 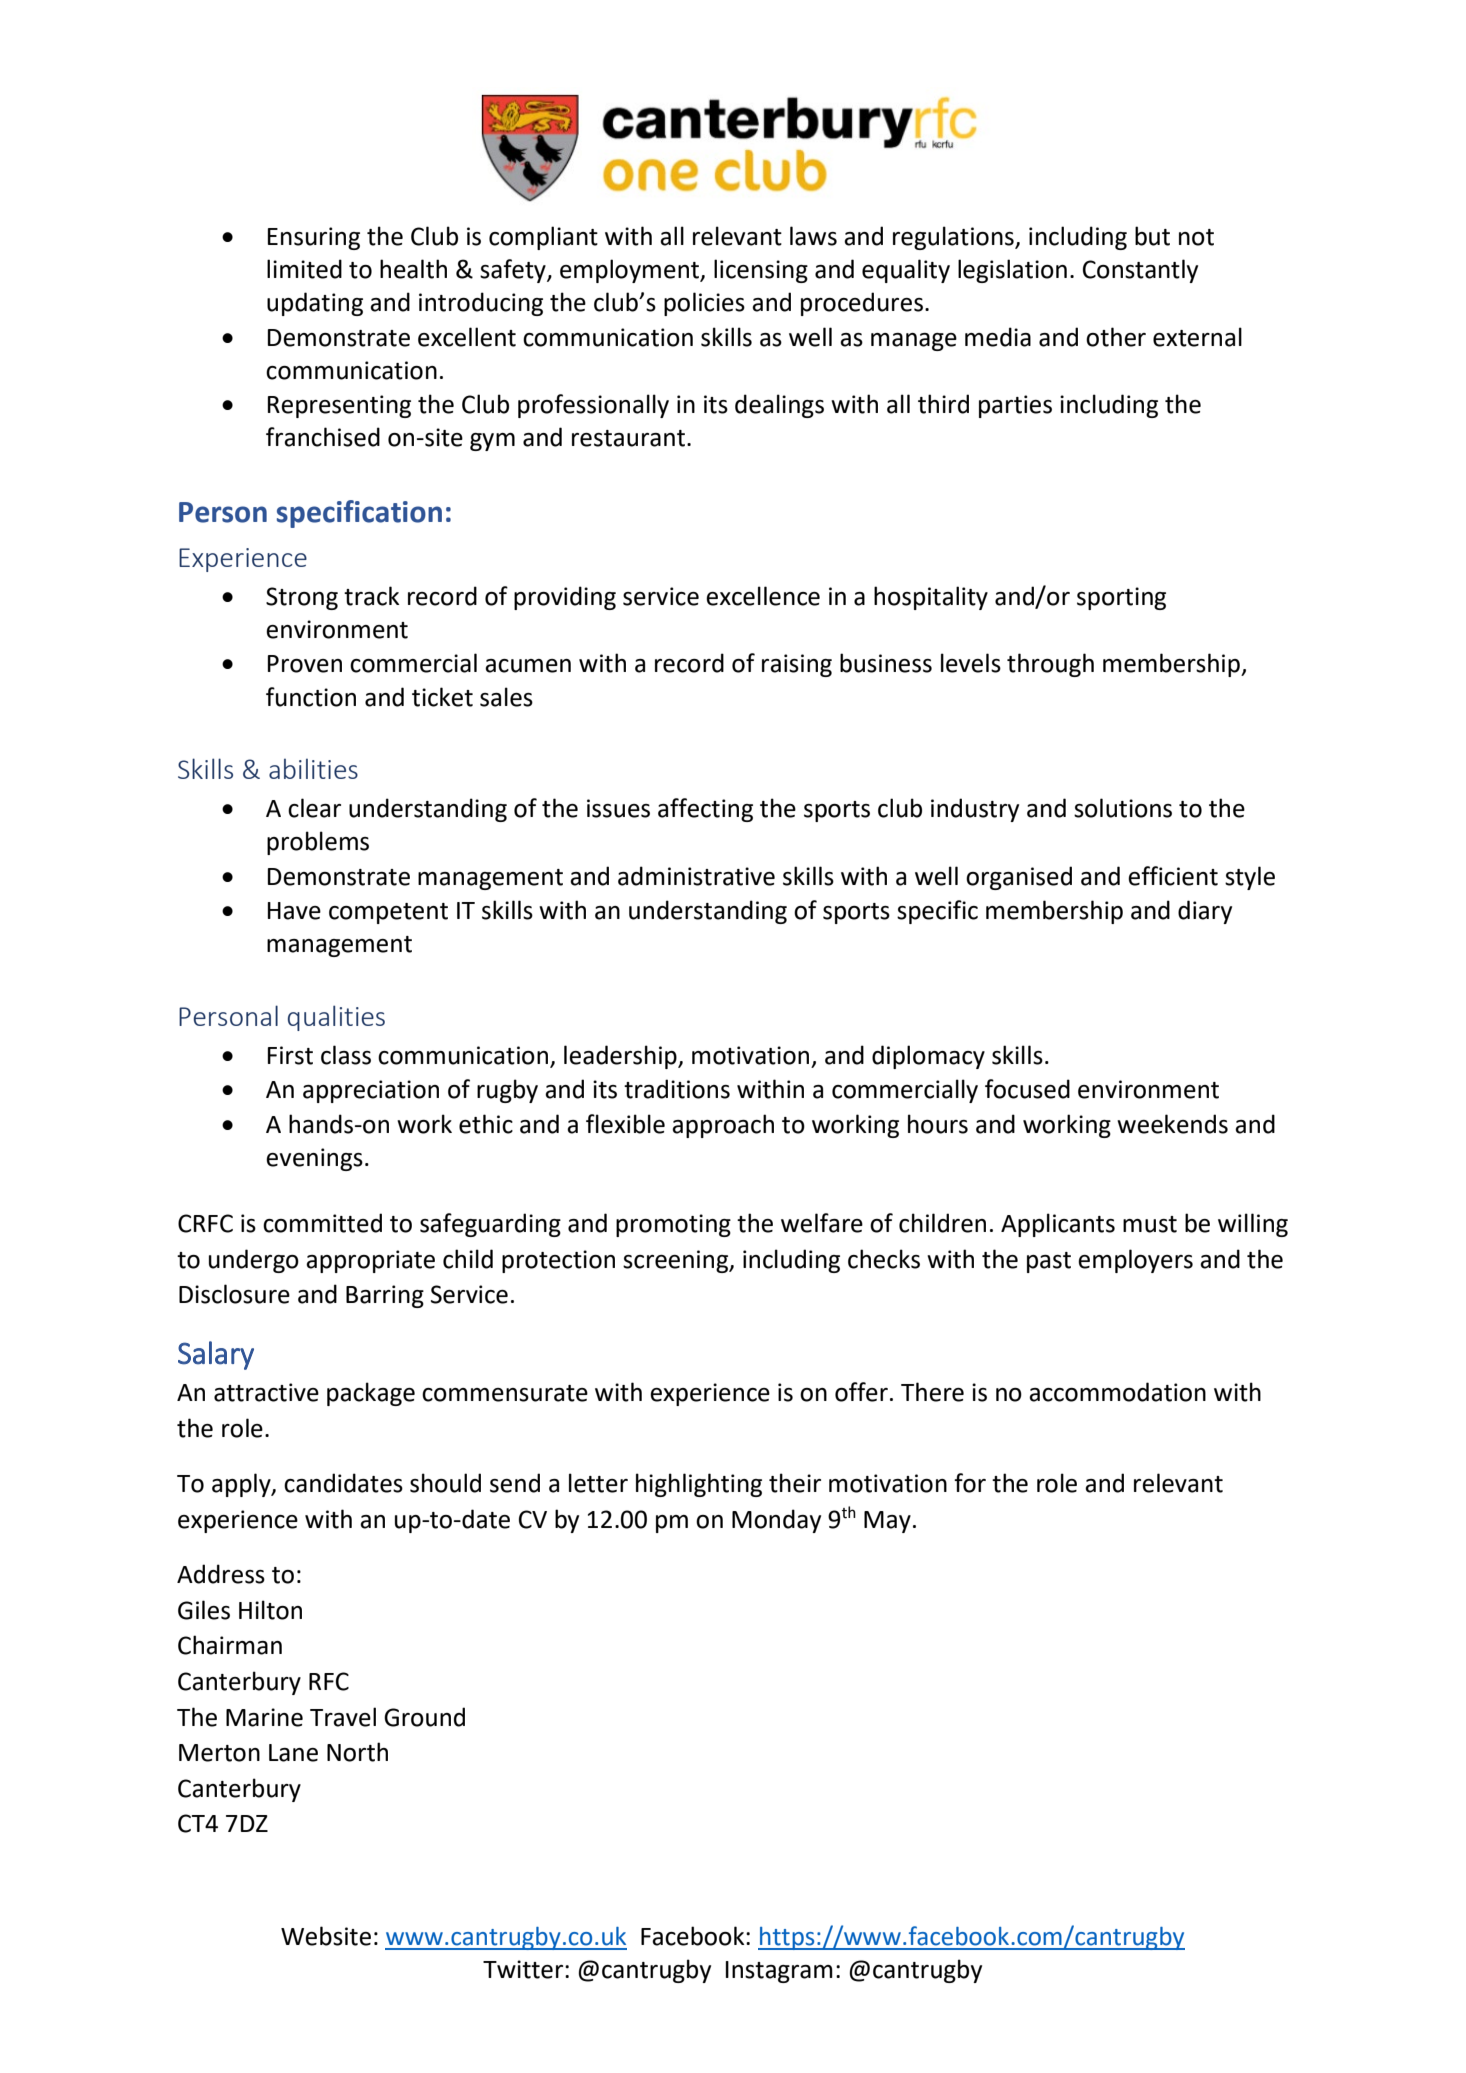 What do you see at coordinates (1140, 271) in the screenshot?
I see `Constantly` at bounding box center [1140, 271].
